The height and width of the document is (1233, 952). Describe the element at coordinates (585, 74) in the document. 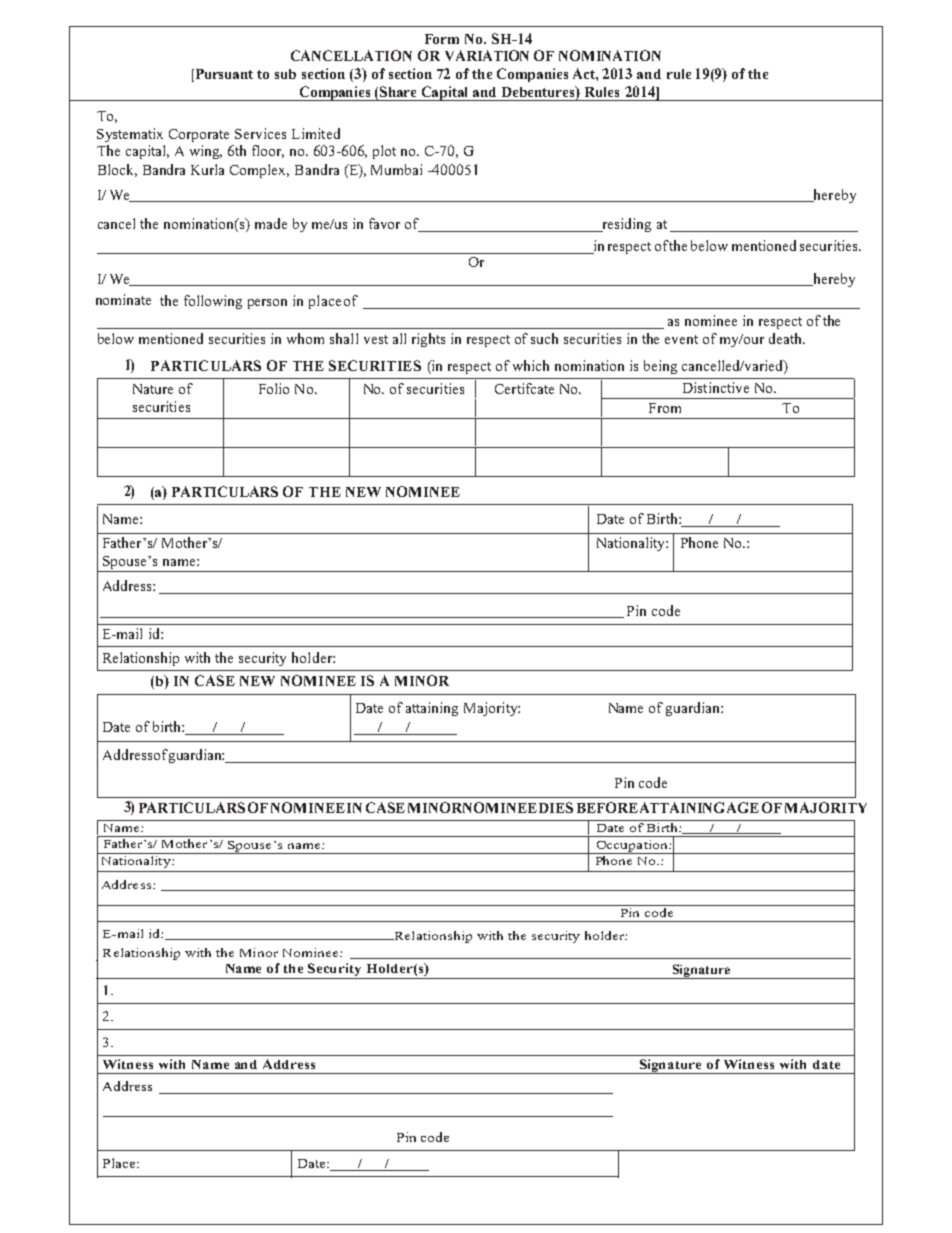

I see `Act` at that location.
